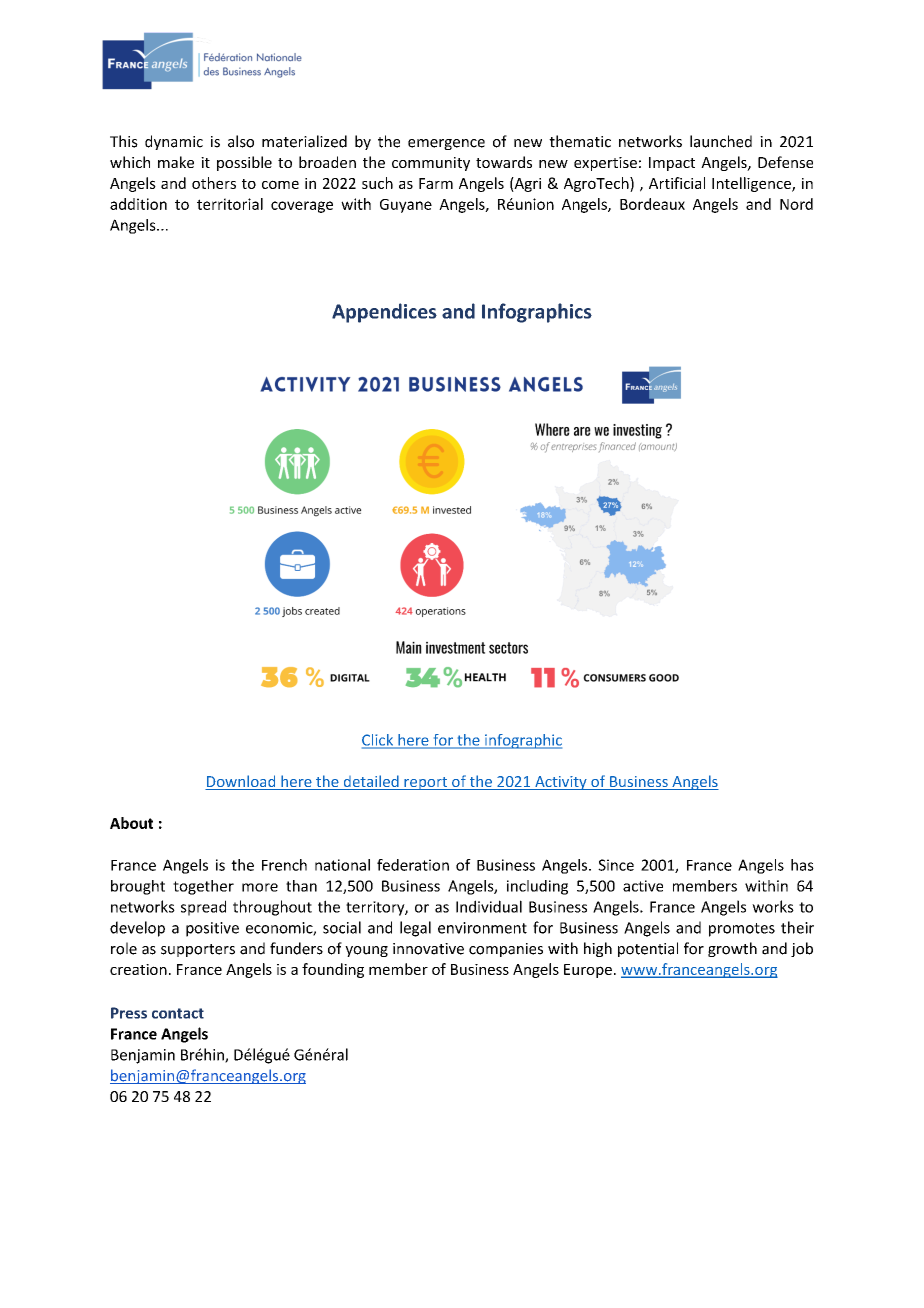  I want to click on coverage, so click(302, 207).
